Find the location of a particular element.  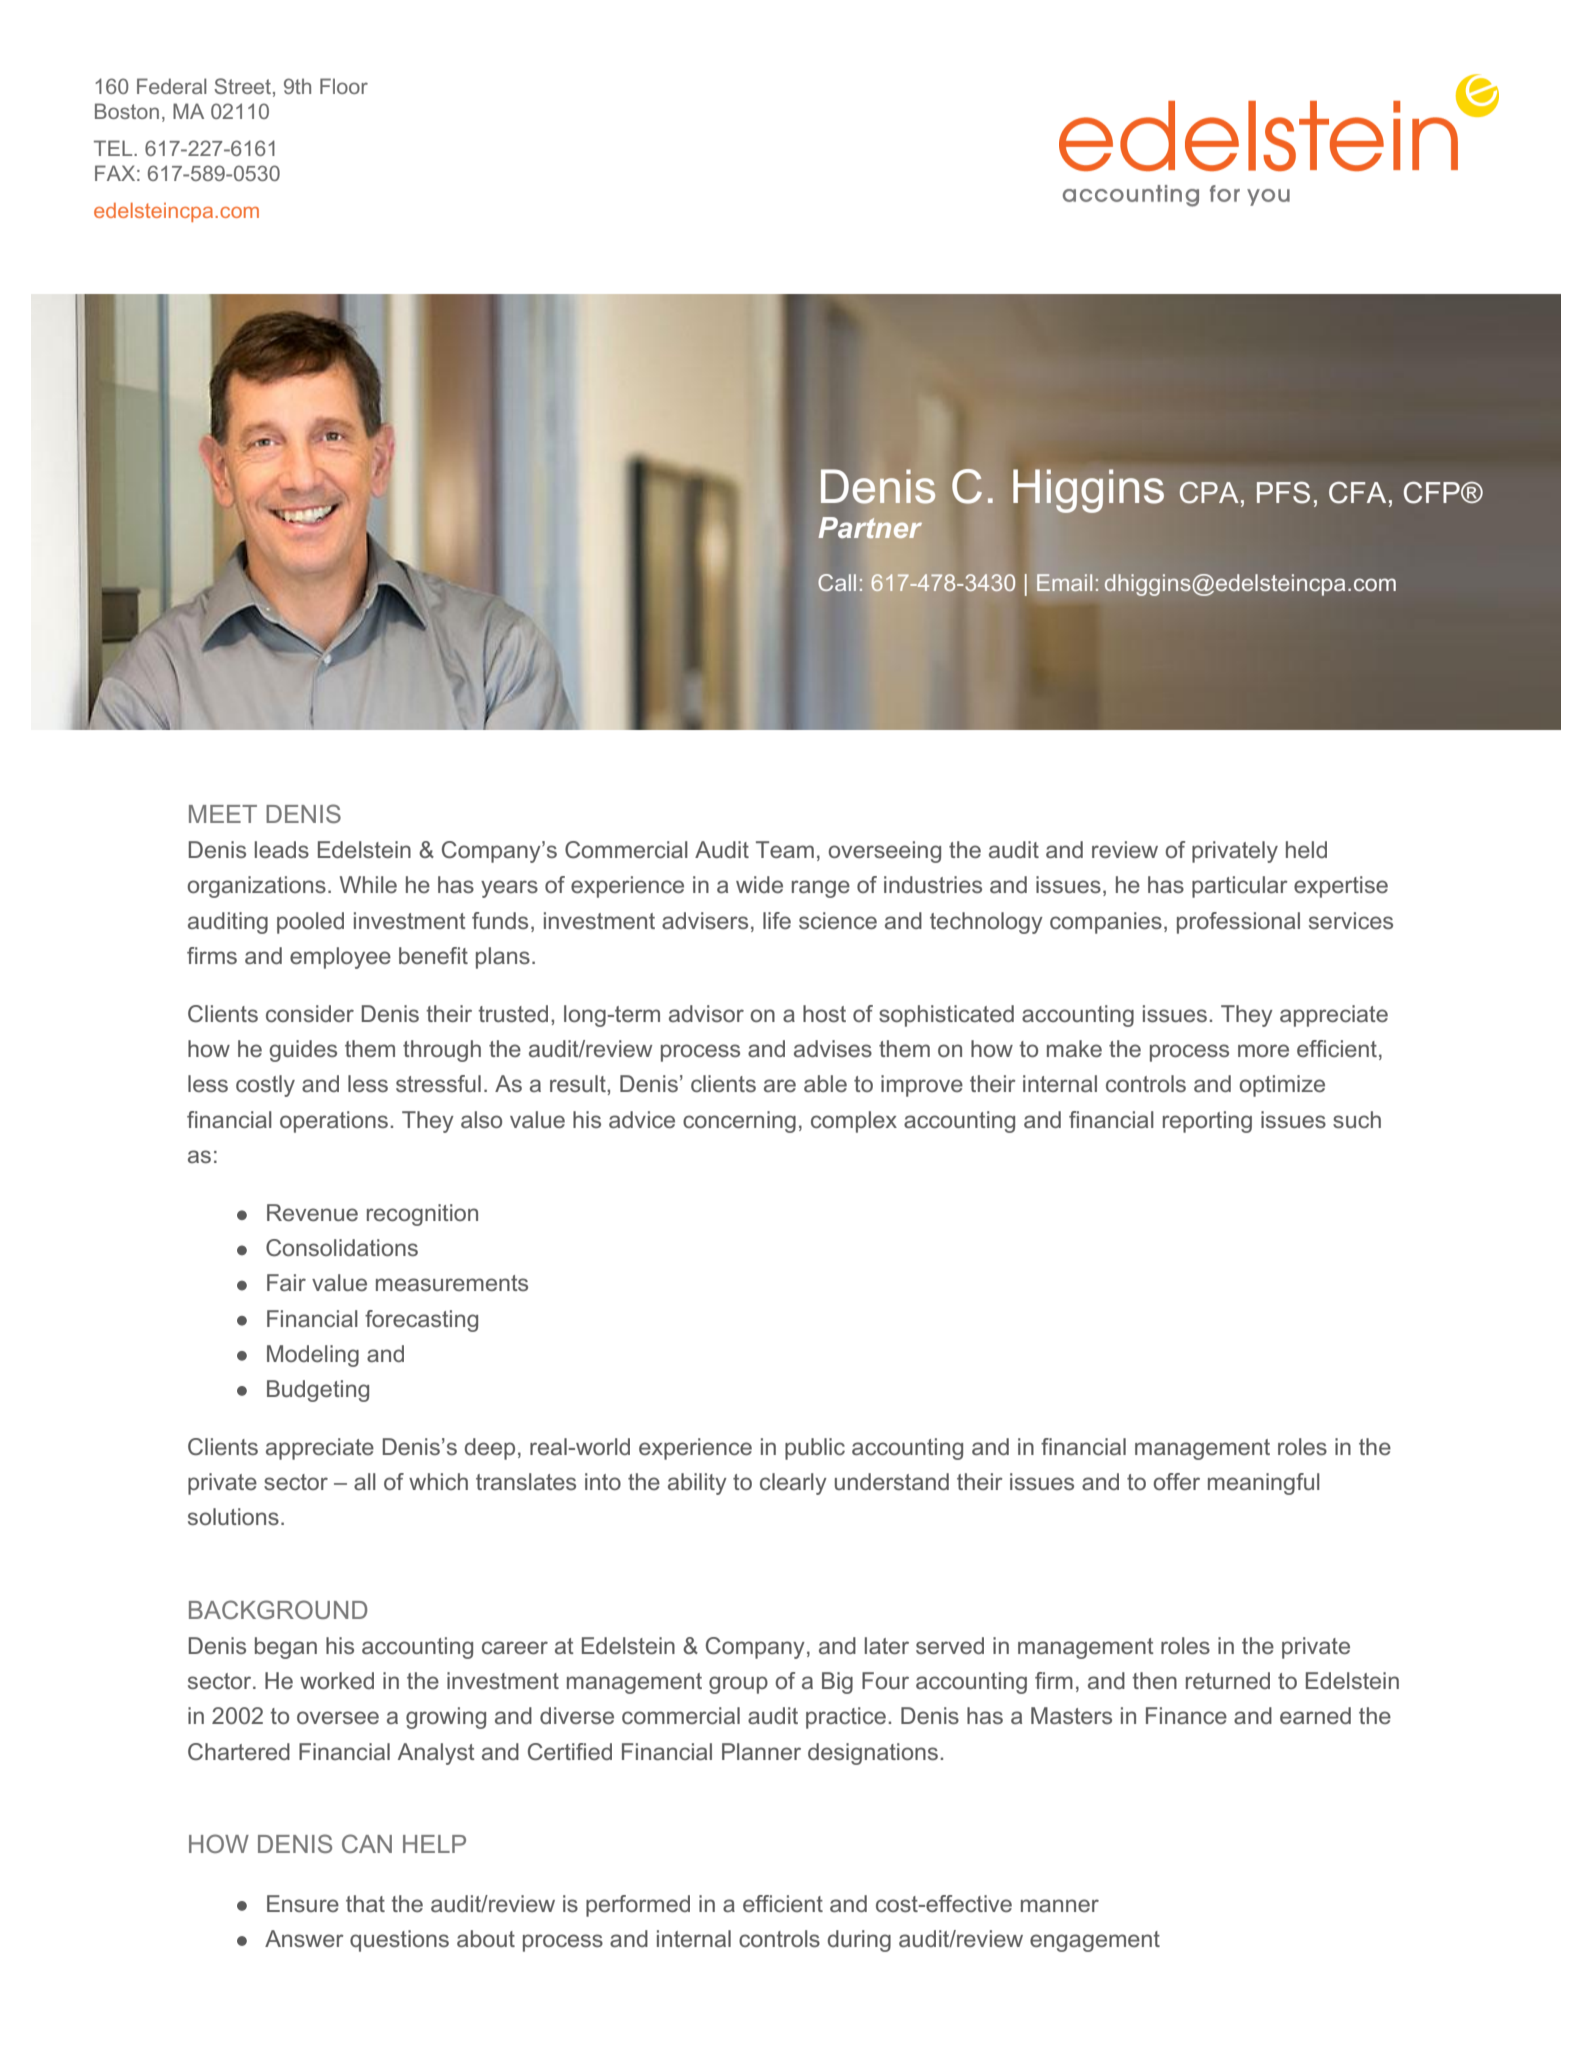

Fair is located at coordinates (286, 1282).
